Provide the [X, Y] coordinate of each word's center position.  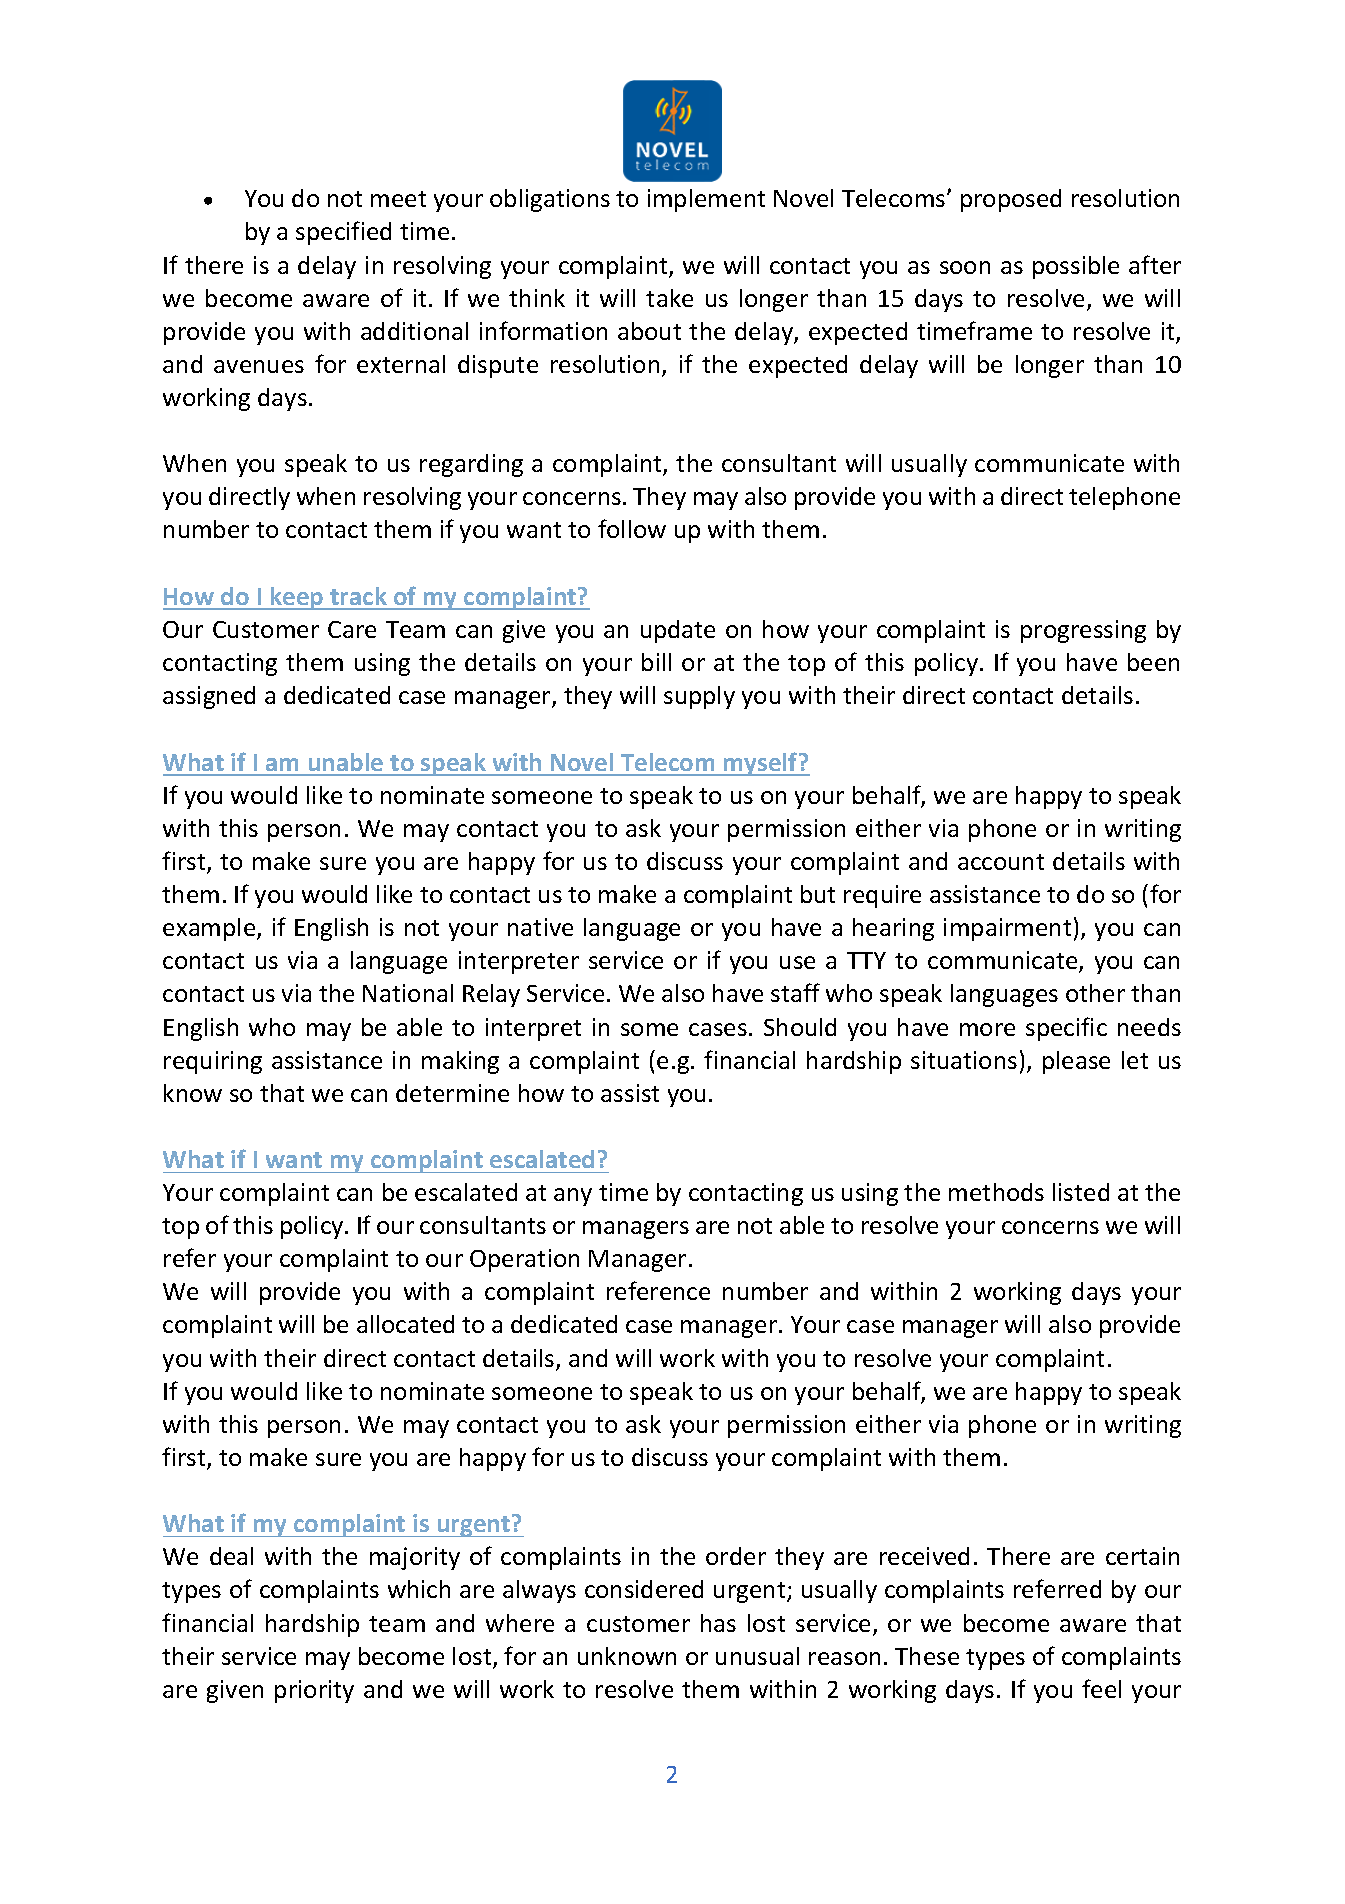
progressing [1083, 631]
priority [314, 1691]
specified [343, 233]
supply [699, 697]
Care [352, 629]
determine [452, 1093]
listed [1081, 1192]
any [573, 1197]
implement [706, 200]
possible [1076, 267]
